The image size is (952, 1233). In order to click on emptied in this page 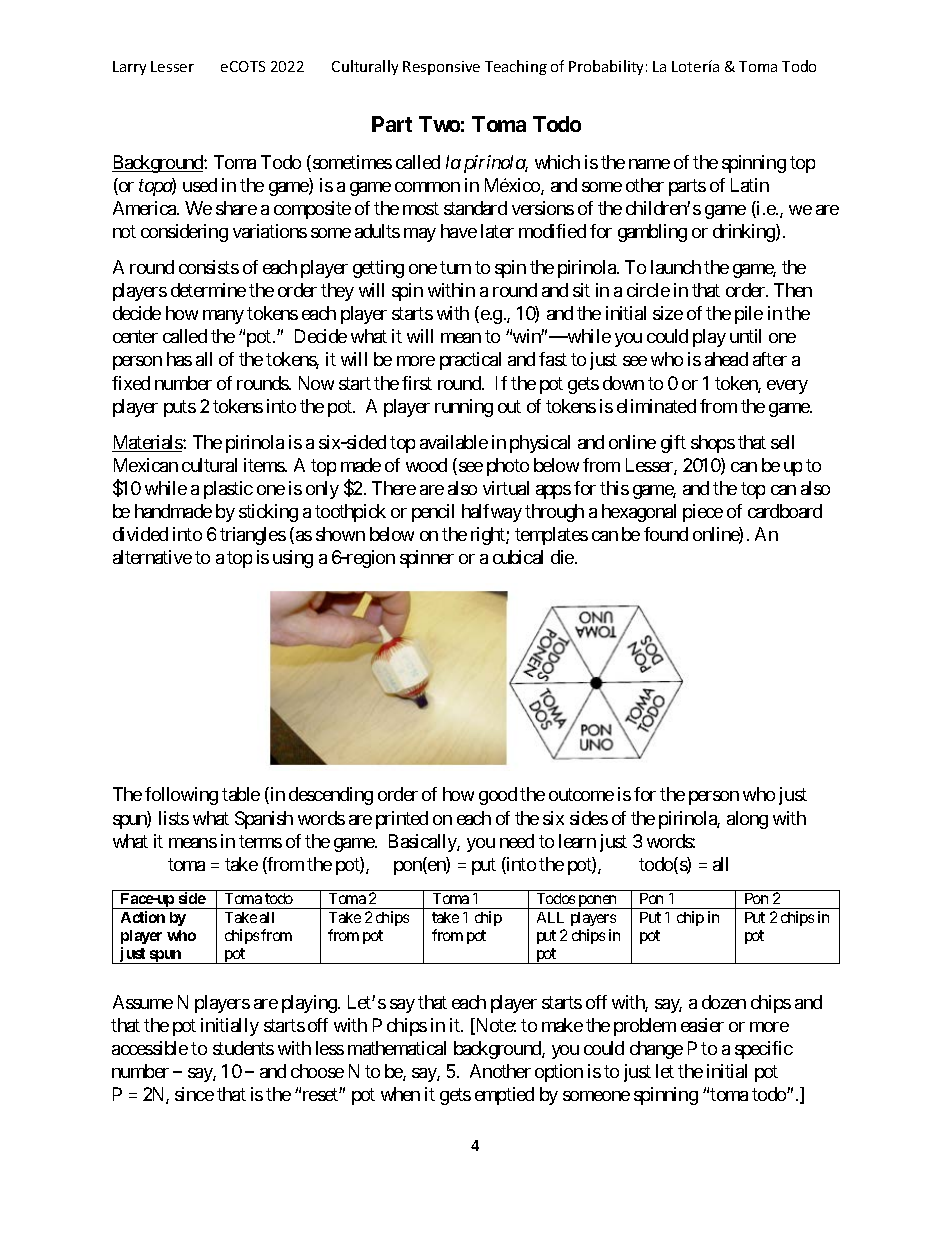, I will do `click(504, 1096)`.
